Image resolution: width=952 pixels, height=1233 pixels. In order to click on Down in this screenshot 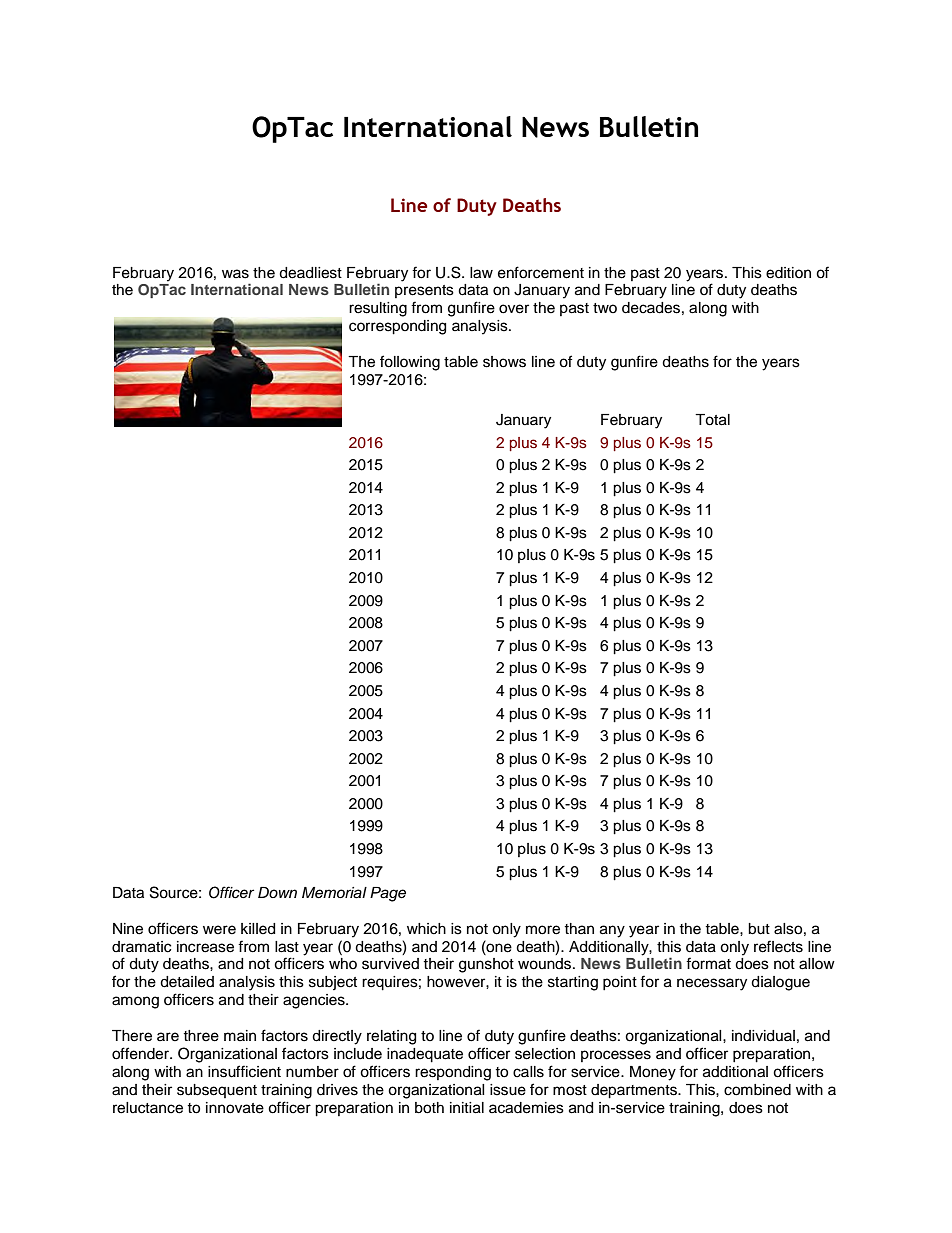, I will do `click(277, 892)`.
